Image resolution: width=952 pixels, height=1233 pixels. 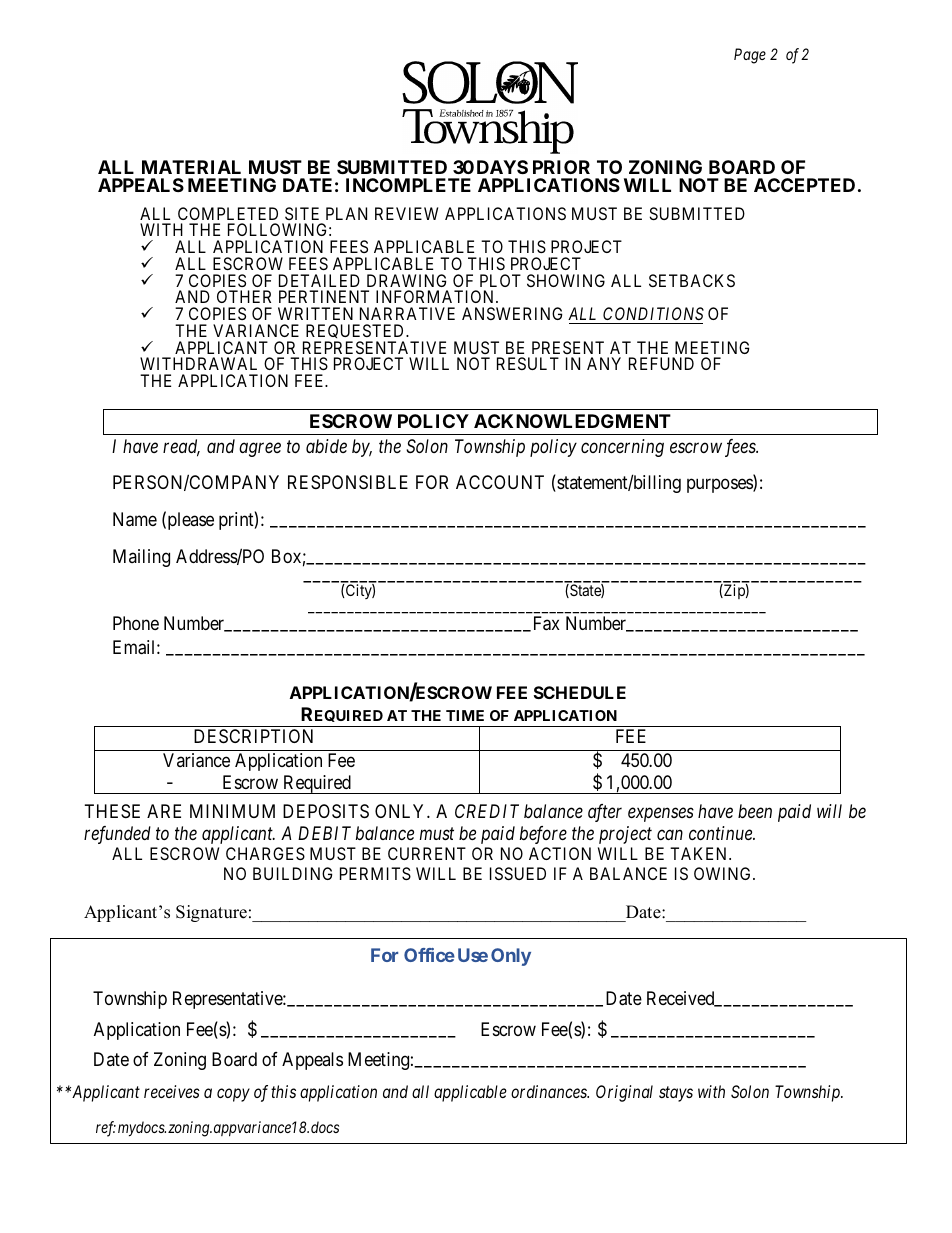 What do you see at coordinates (141, 558) in the page?
I see `Mailing` at bounding box center [141, 558].
